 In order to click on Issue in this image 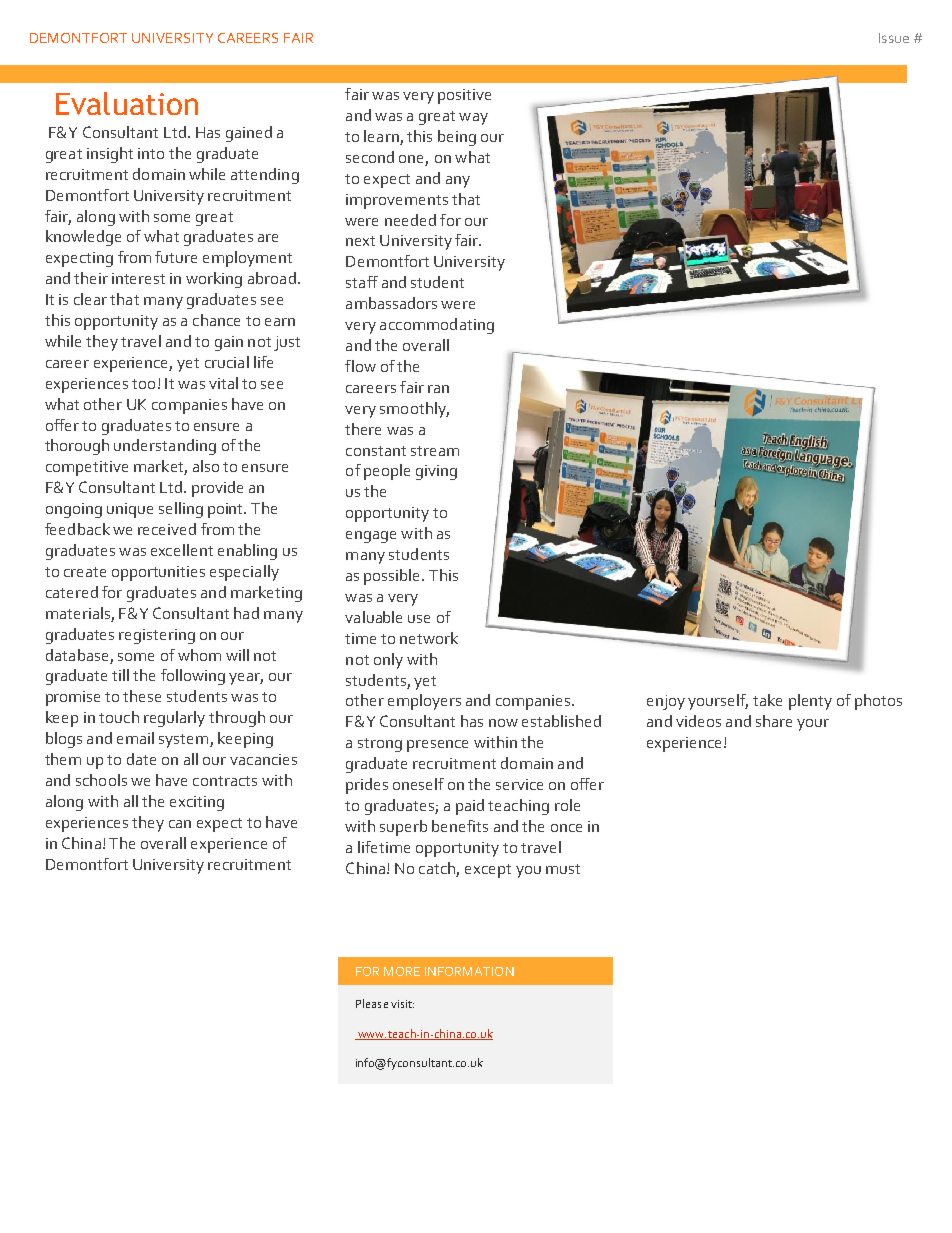, I will do `click(894, 38)`.
